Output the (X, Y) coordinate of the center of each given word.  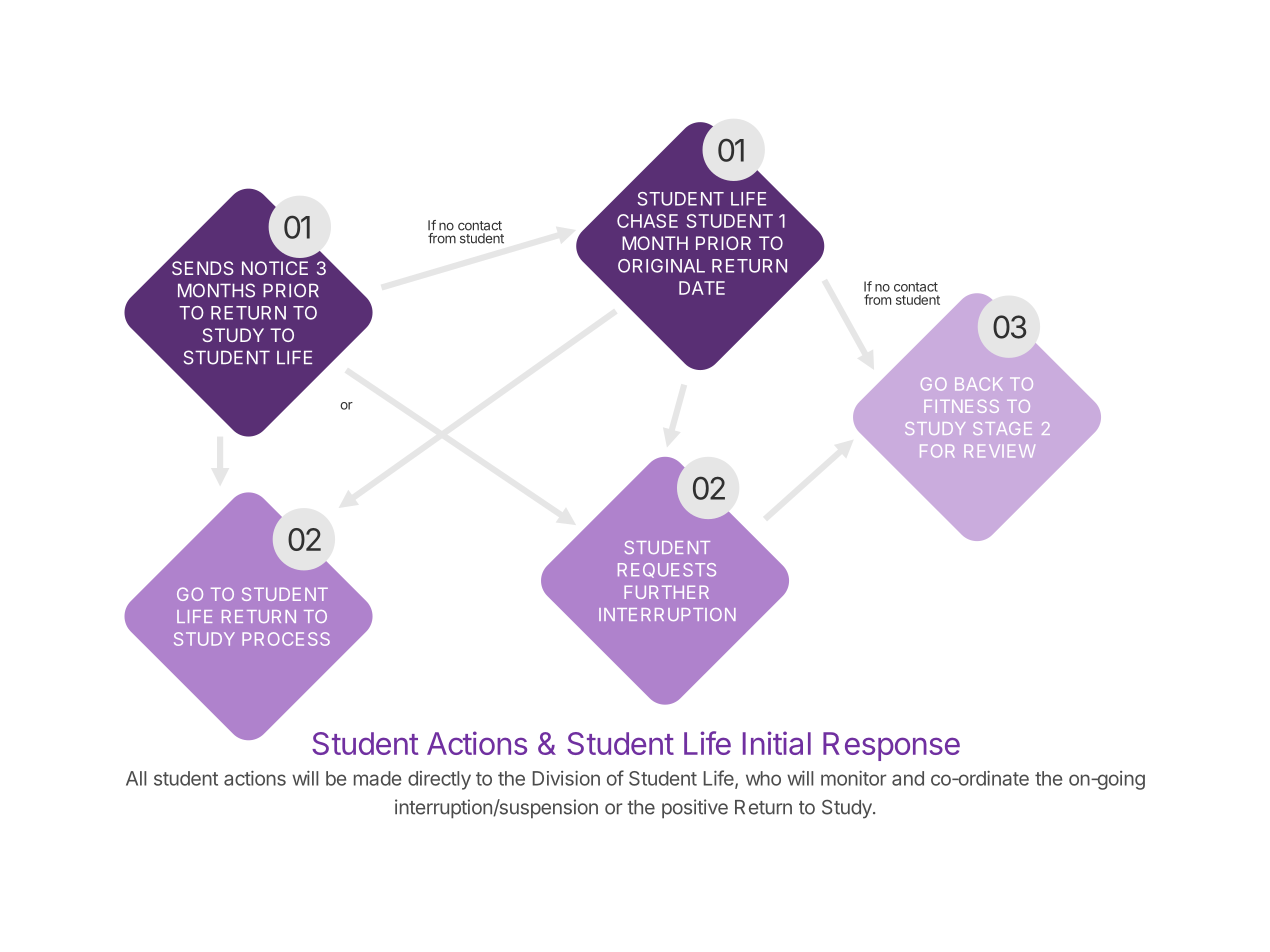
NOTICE (275, 268)
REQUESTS (667, 570)
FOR (937, 451)
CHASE (647, 221)
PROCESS (286, 639)
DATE (702, 288)
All (136, 778)
